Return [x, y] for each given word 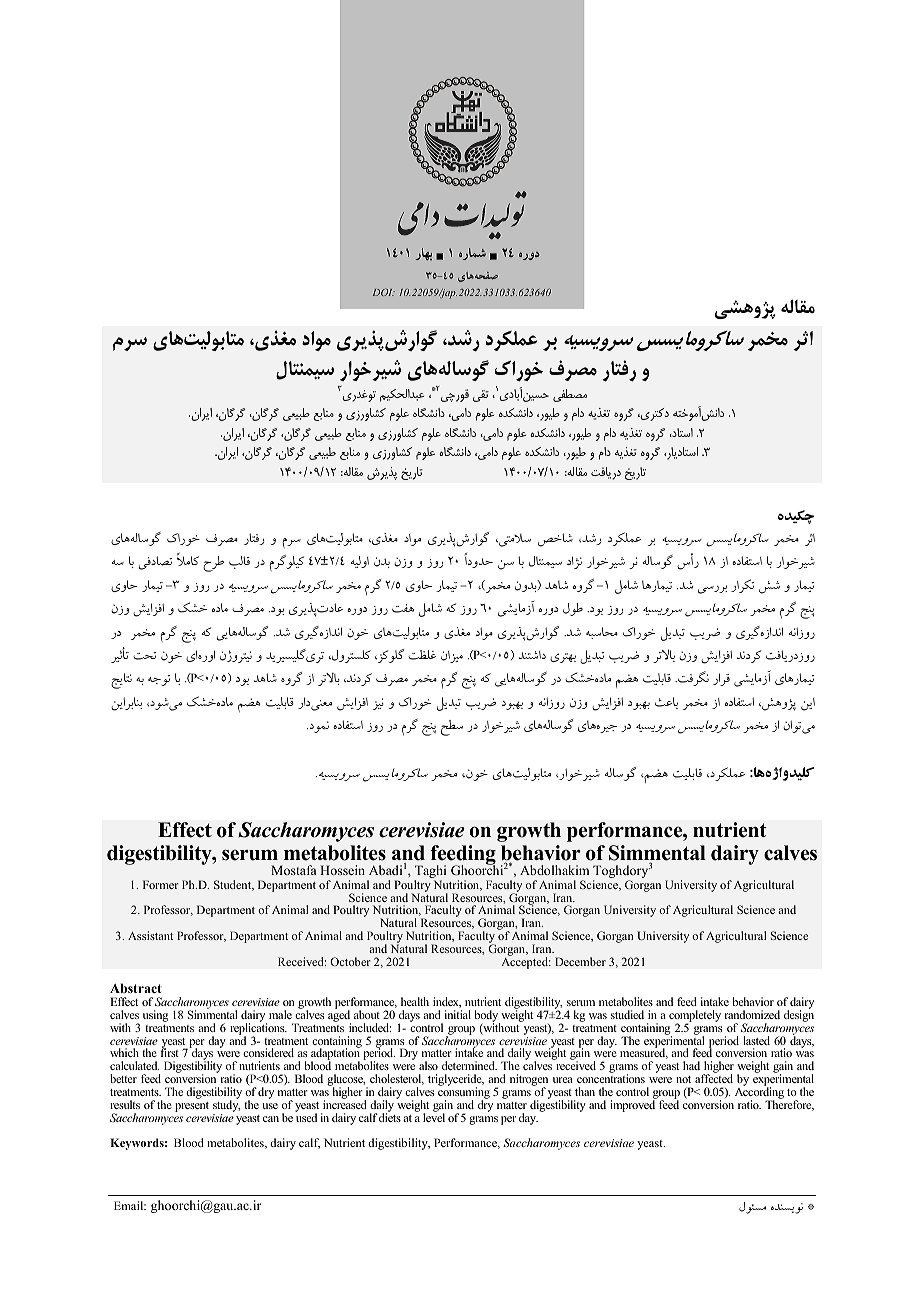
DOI [384, 292]
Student [234, 885]
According [759, 1093]
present [192, 1107]
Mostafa [294, 870]
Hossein [342, 870]
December [580, 961]
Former [161, 884]
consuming [464, 1093]
